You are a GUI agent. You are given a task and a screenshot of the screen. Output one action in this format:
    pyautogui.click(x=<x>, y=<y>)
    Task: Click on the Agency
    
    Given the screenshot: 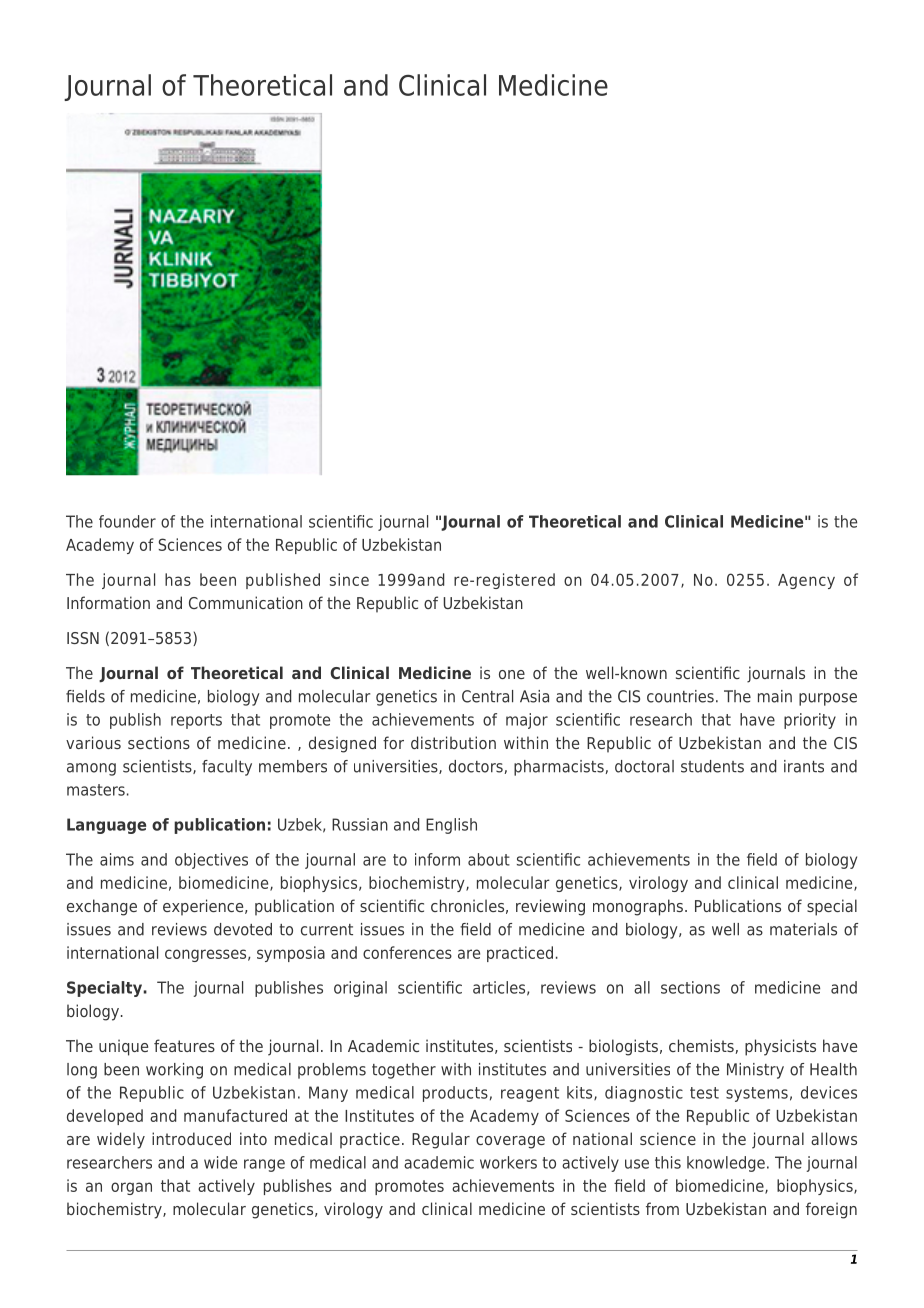 What is the action you would take?
    pyautogui.click(x=806, y=581)
